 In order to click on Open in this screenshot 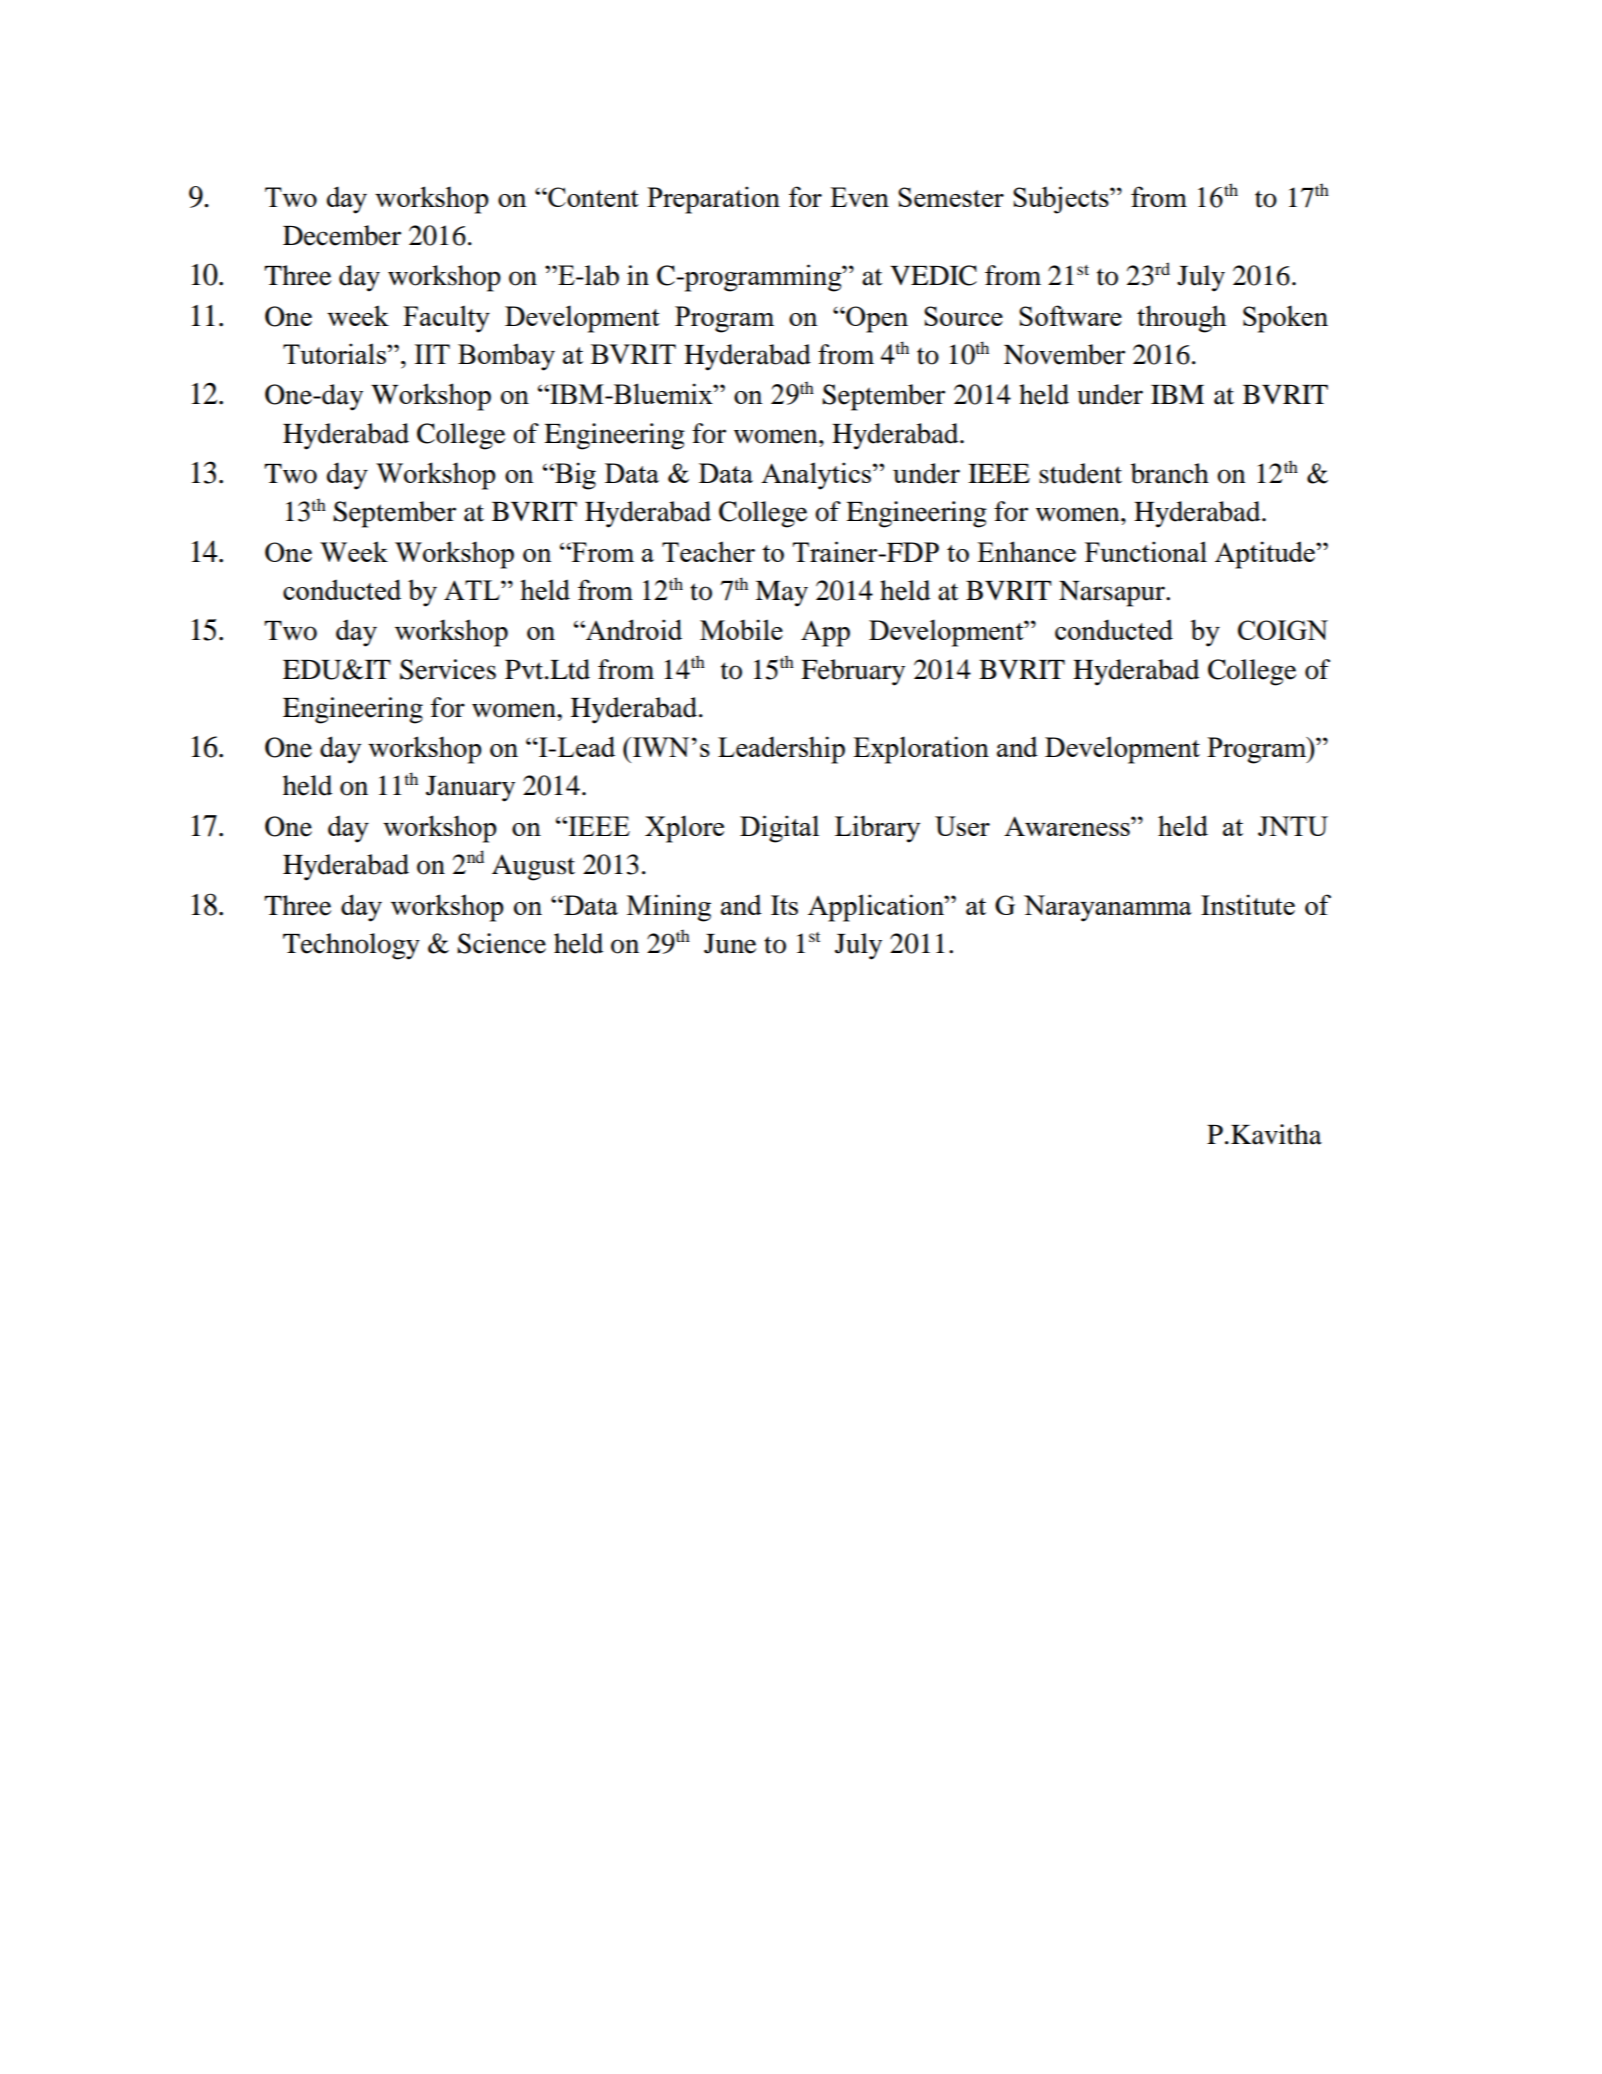, I will do `click(876, 319)`.
